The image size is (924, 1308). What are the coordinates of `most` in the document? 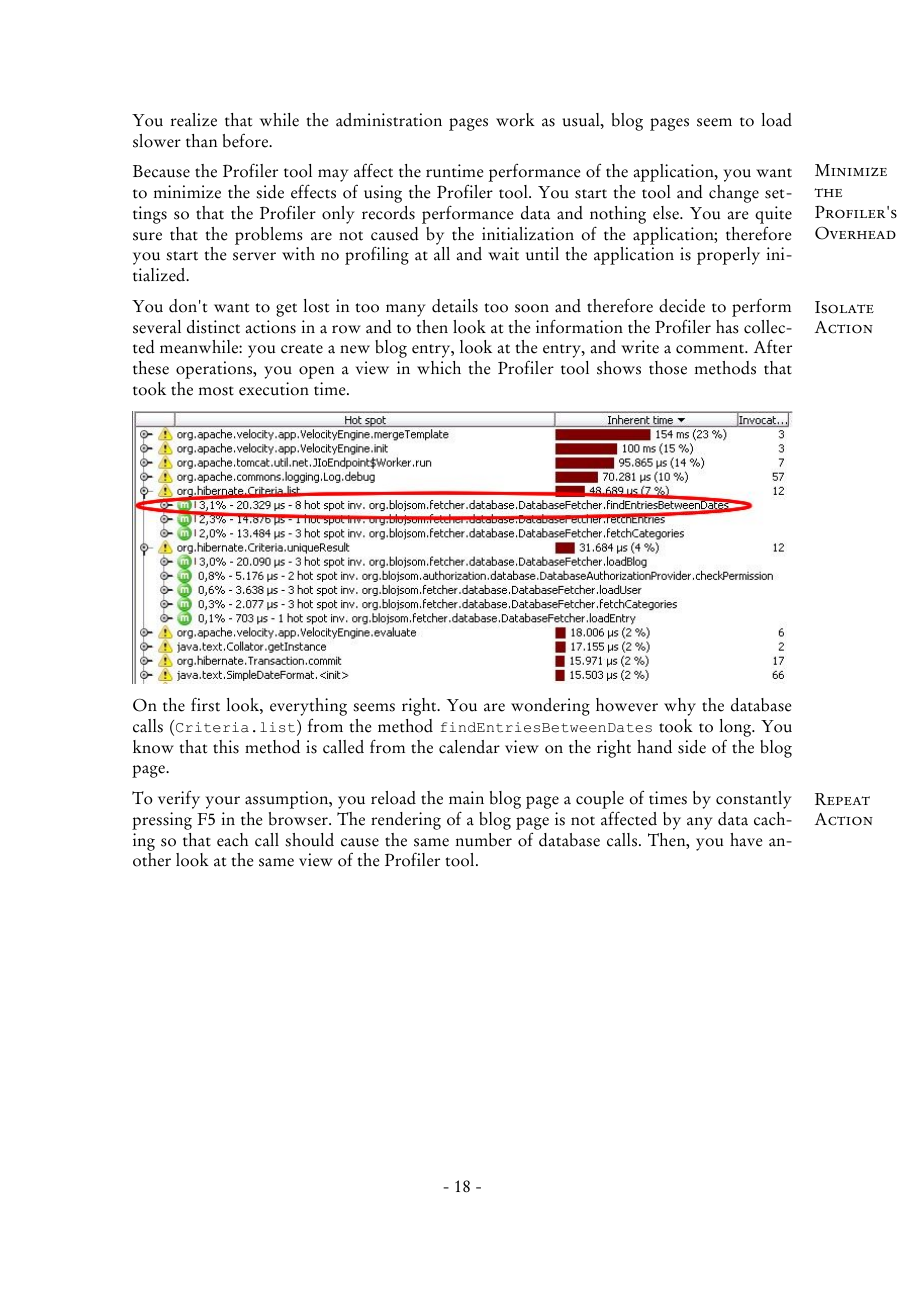 It's located at (216, 391).
